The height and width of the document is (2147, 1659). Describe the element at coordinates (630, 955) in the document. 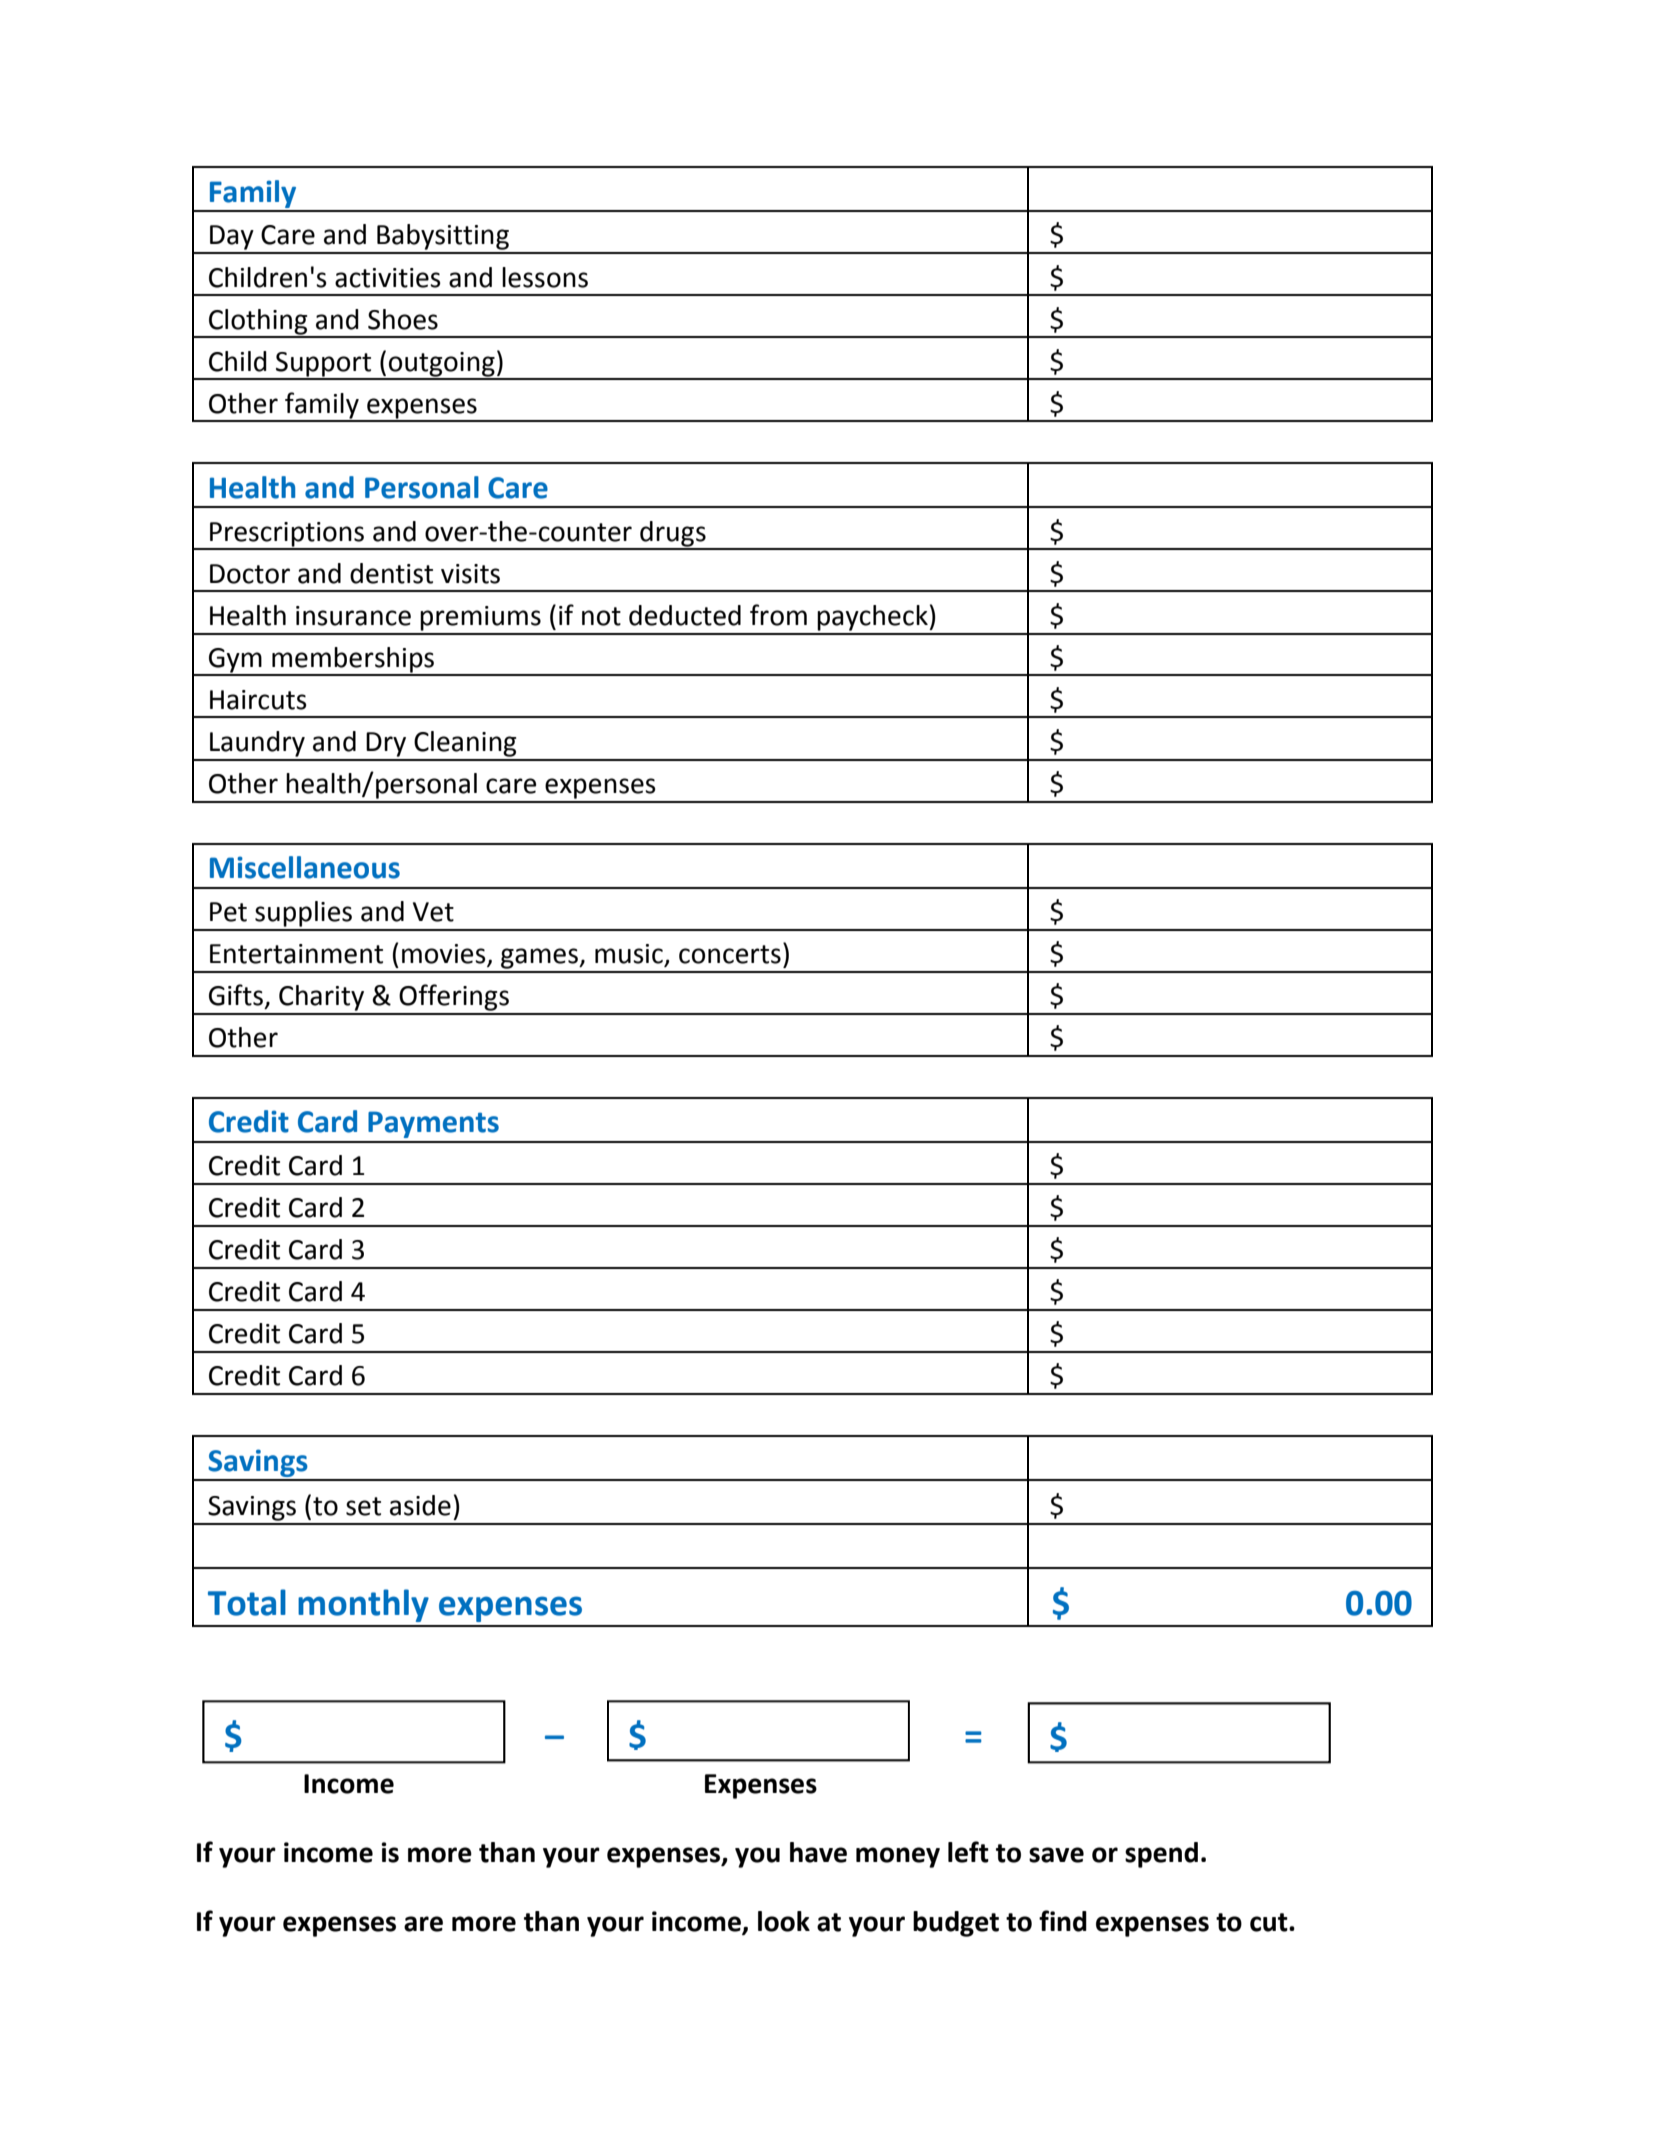

I see `music` at that location.
